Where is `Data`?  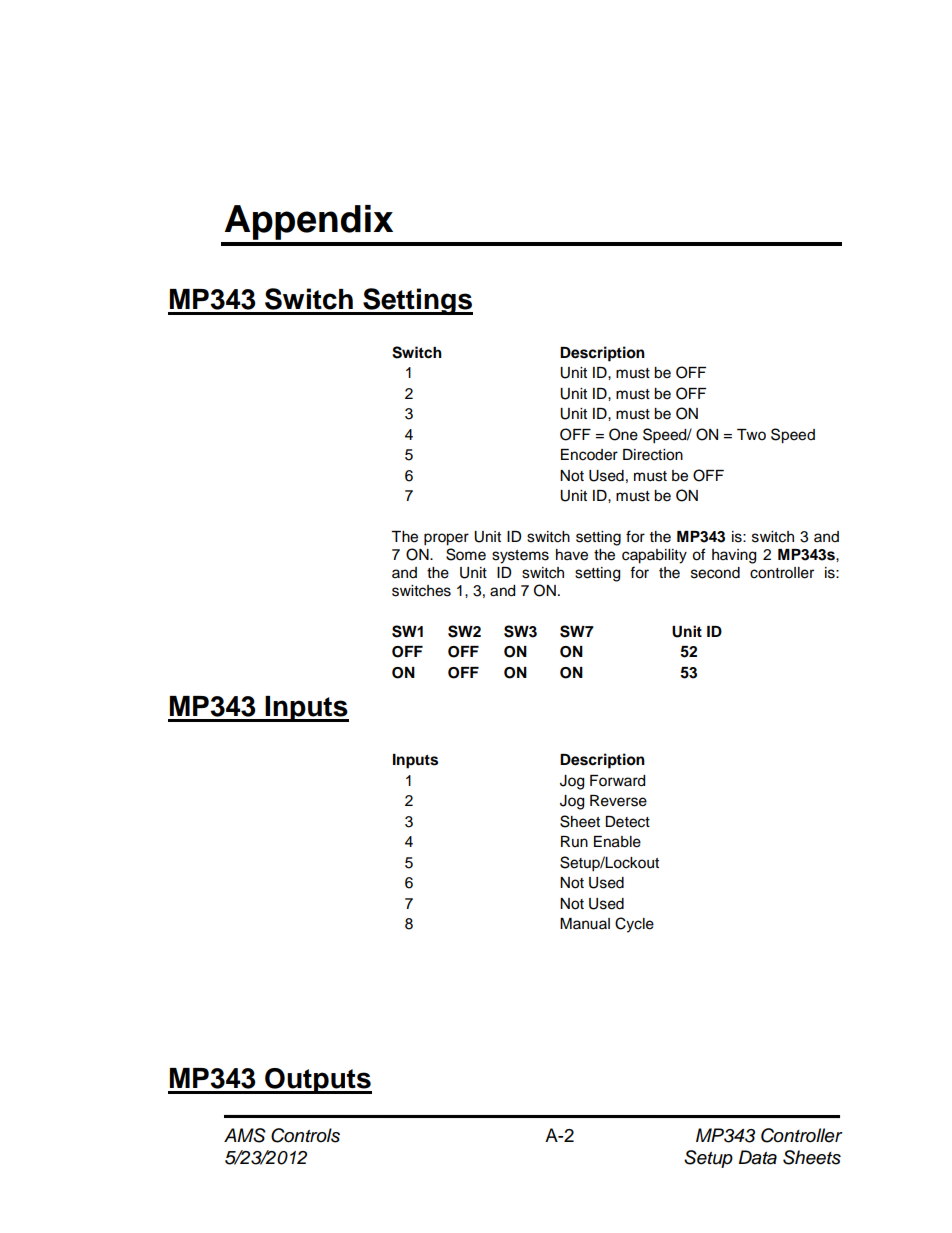 Data is located at coordinates (758, 1157).
